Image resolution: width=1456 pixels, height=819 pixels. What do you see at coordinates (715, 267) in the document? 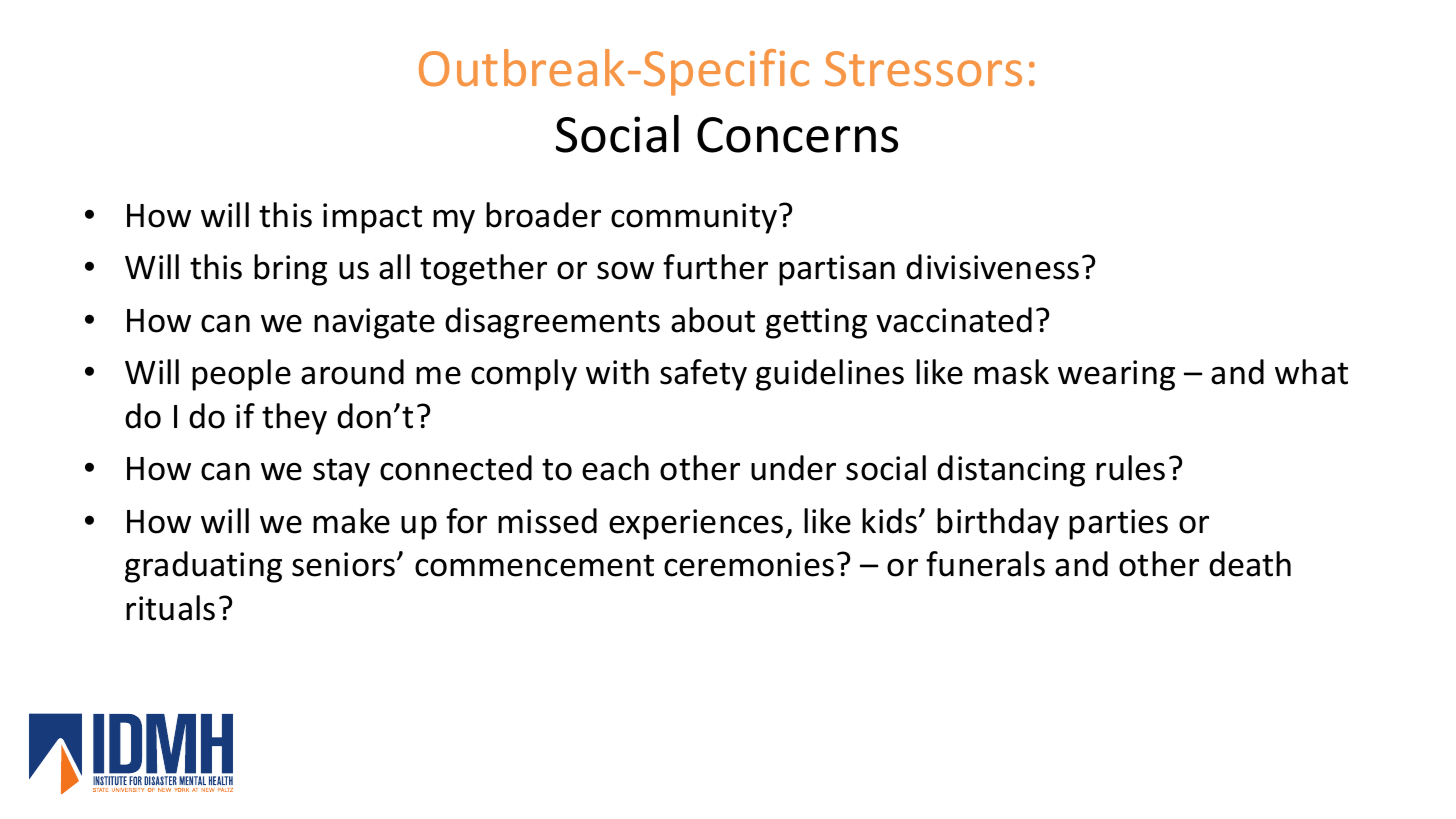
I see `further` at bounding box center [715, 267].
